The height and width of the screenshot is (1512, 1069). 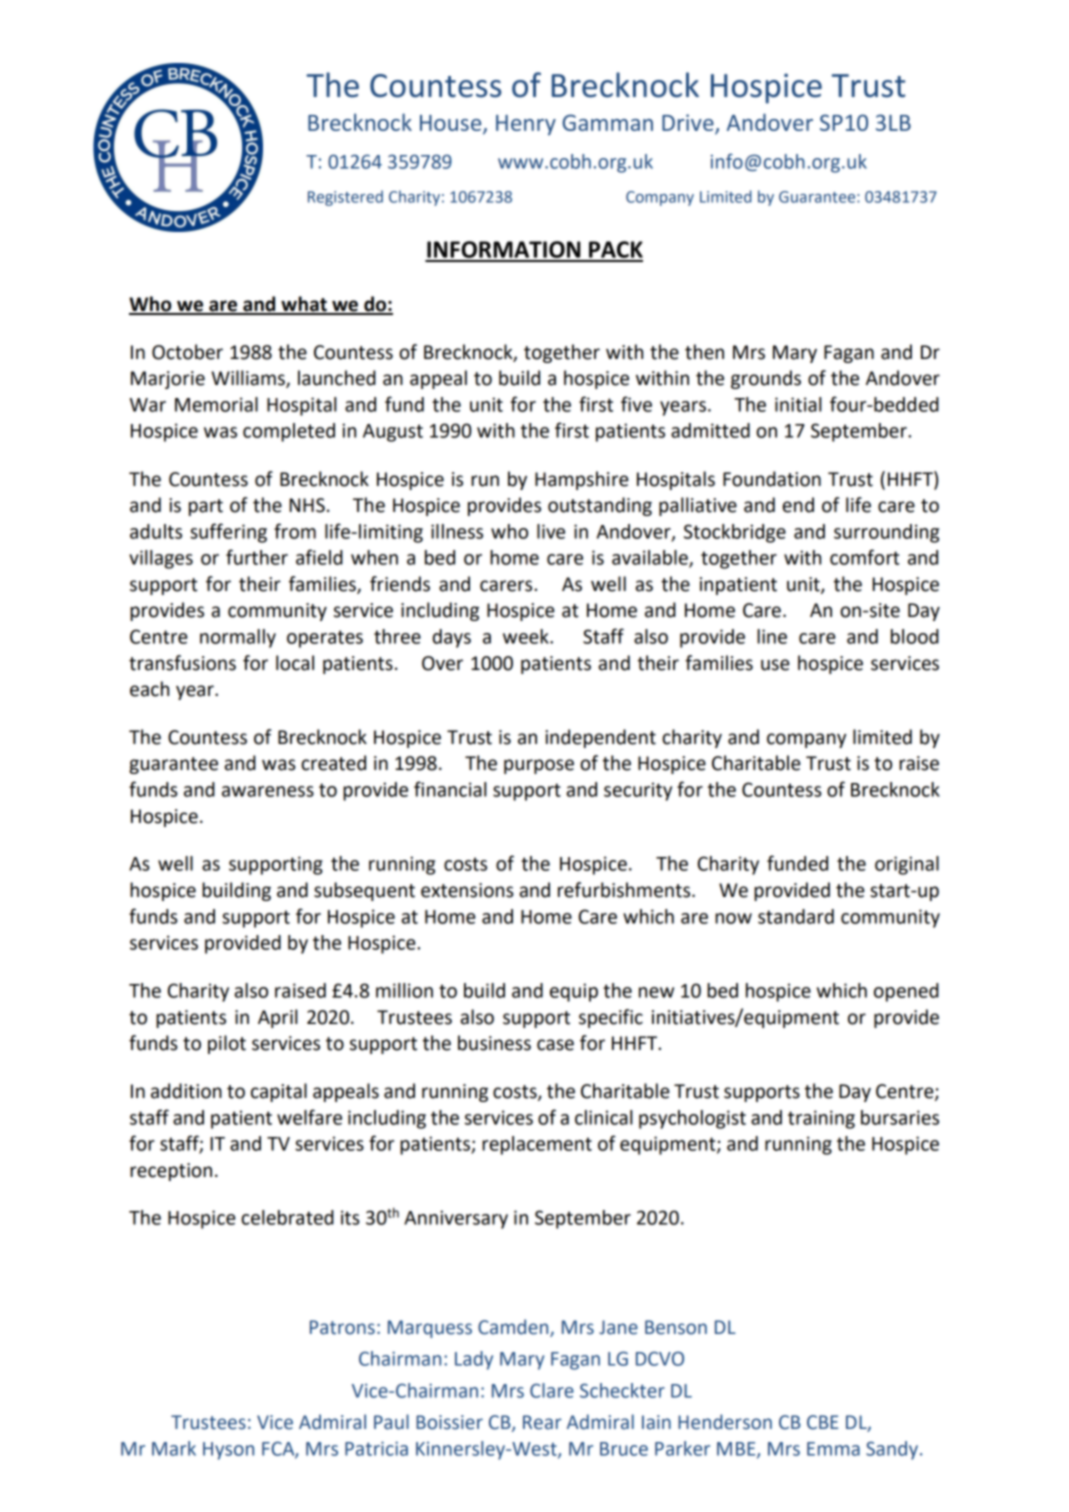 What do you see at coordinates (278, 1018) in the screenshot?
I see `April` at bounding box center [278, 1018].
